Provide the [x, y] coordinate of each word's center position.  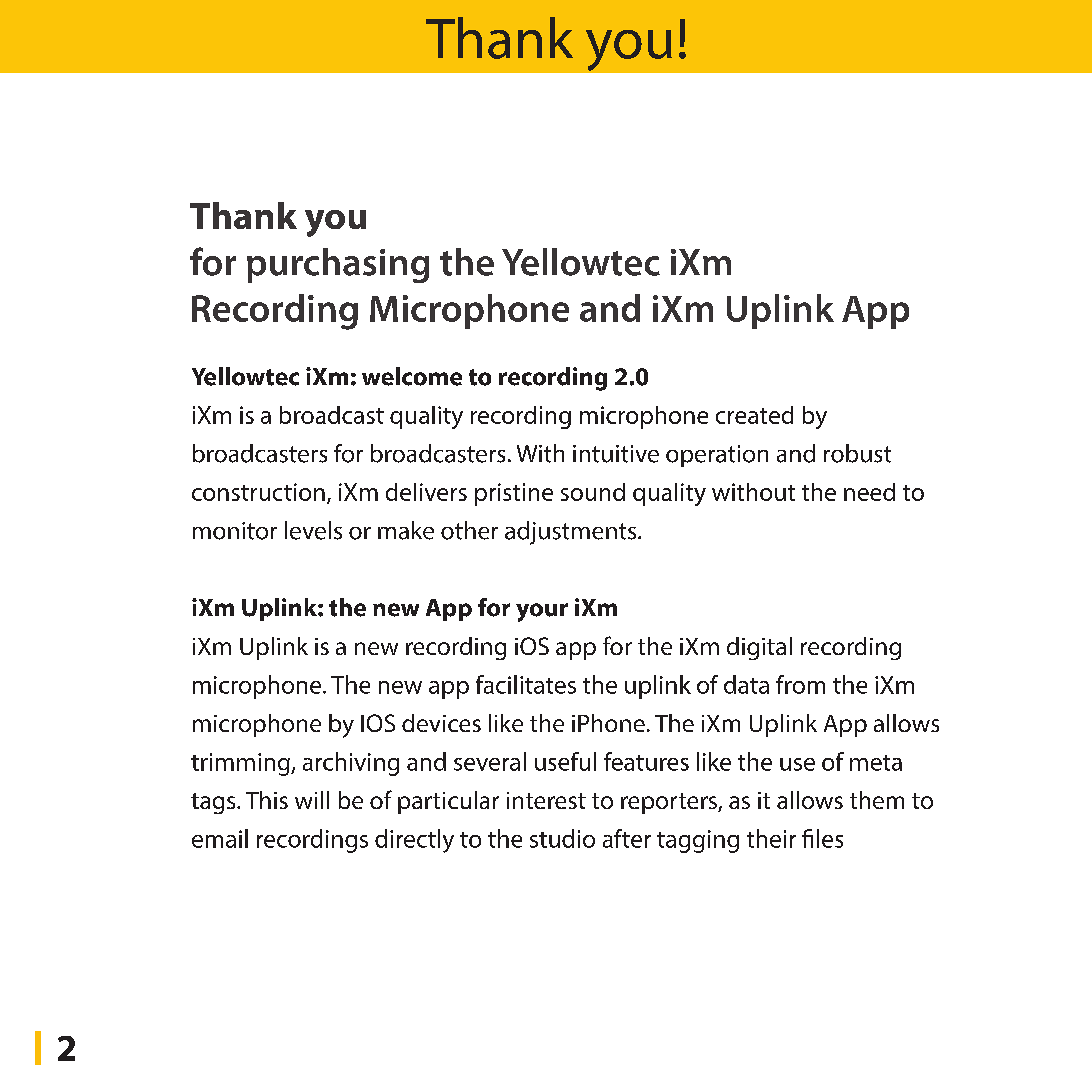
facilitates [526, 684]
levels [313, 530]
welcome [412, 376]
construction [258, 492]
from [800, 684]
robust [857, 453]
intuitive [616, 454]
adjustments [572, 533]
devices [441, 723]
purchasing [338, 265]
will [312, 800]
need [869, 492]
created [754, 415]
